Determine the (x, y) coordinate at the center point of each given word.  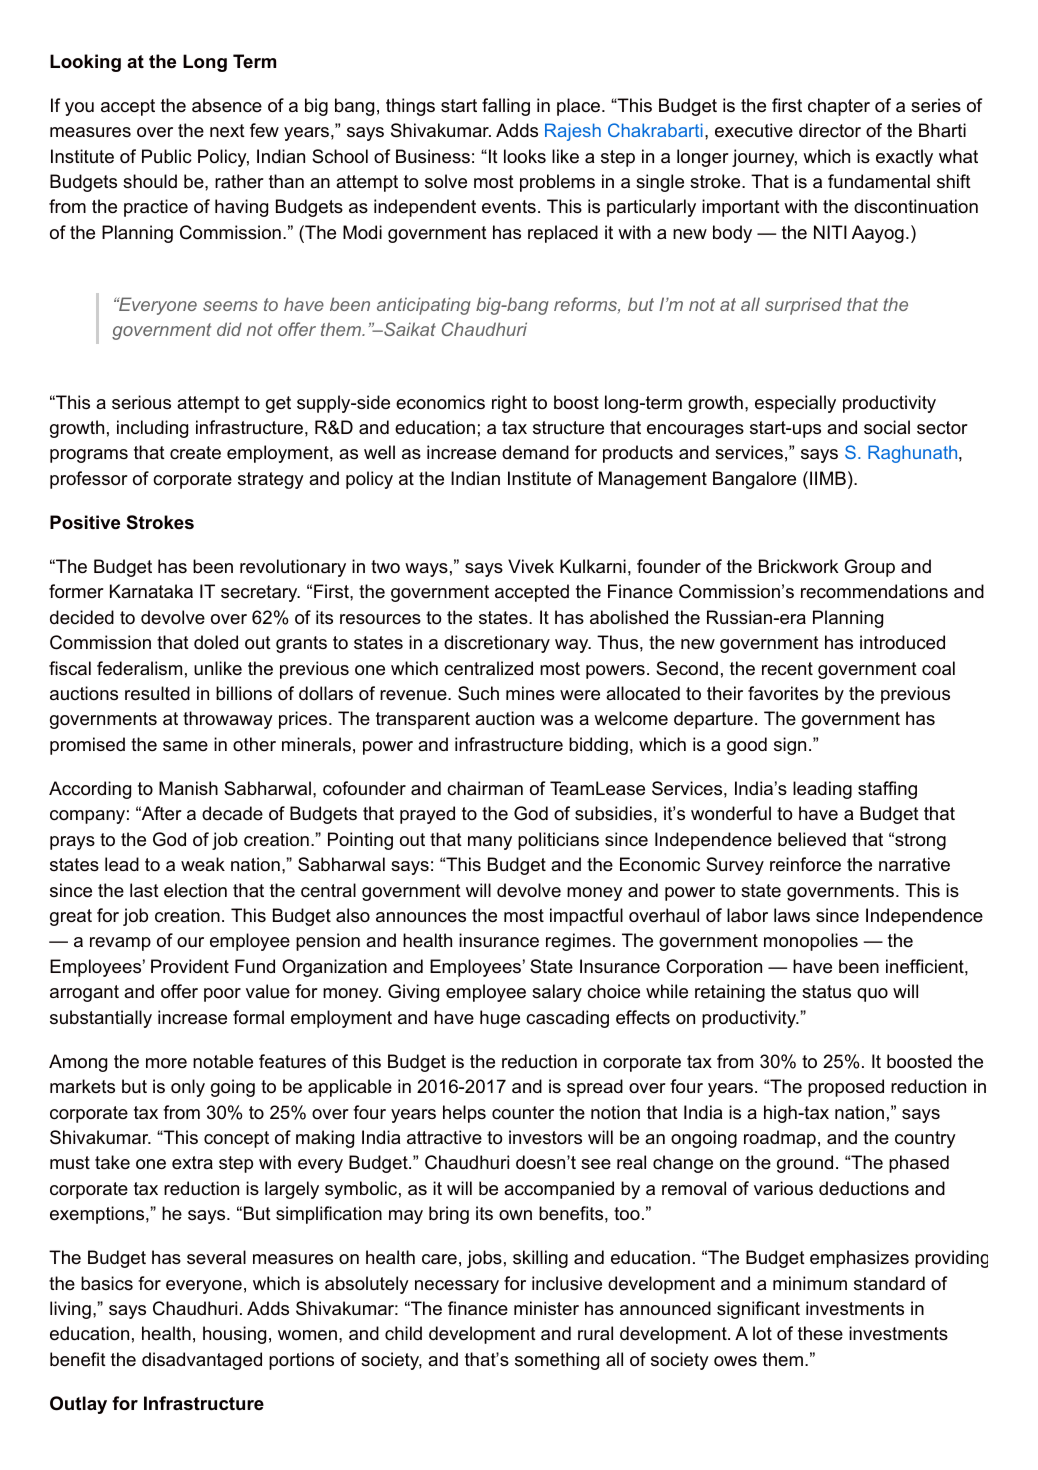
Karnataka (151, 591)
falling (506, 107)
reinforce (805, 864)
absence (227, 105)
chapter (839, 107)
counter (523, 1113)
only (188, 1088)
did (229, 329)
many (490, 843)
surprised (803, 306)
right (509, 404)
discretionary (497, 644)
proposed (846, 1088)
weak (203, 864)
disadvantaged (202, 1361)
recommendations (874, 591)
